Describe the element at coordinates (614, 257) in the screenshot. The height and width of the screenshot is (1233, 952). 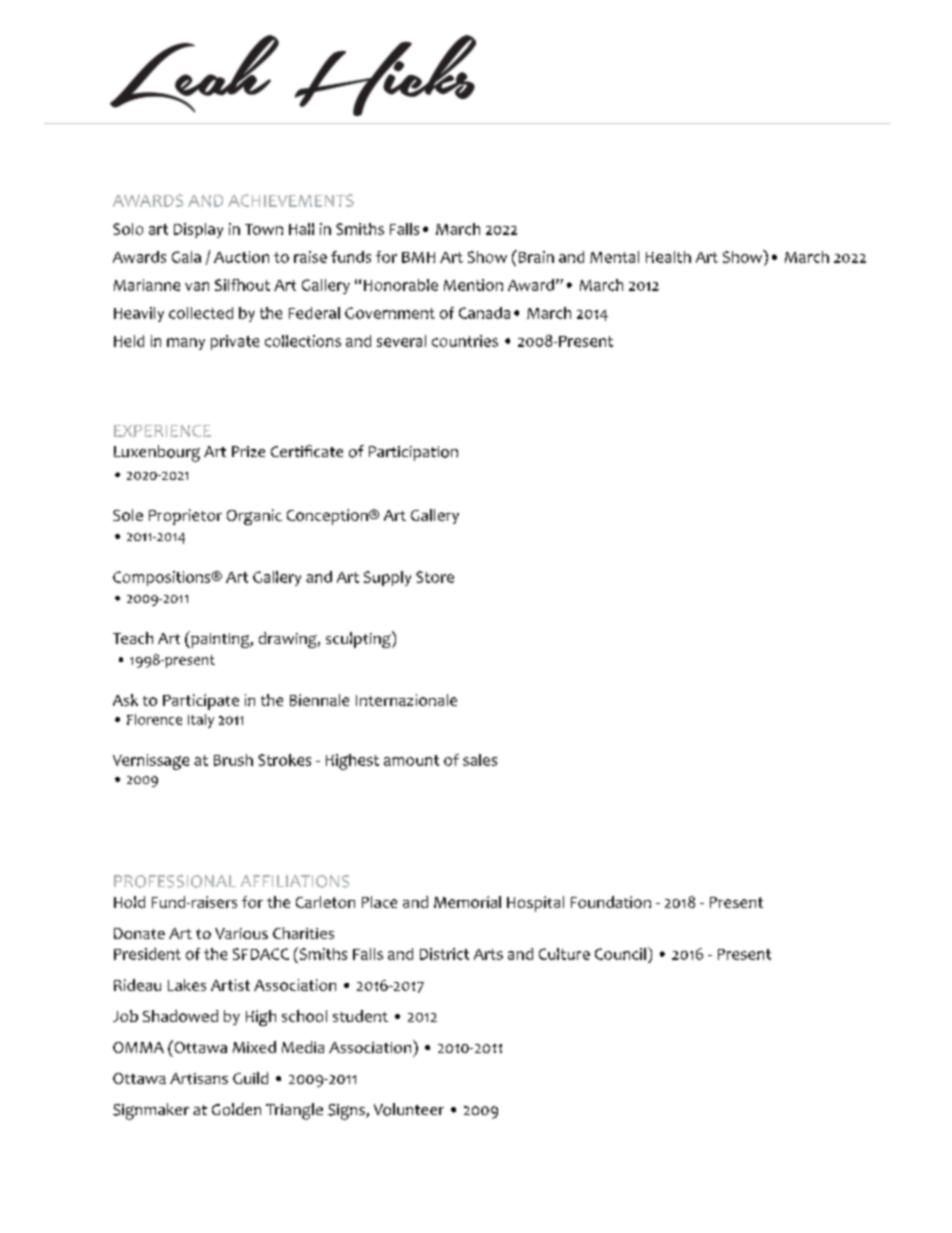
I see `Mental` at that location.
